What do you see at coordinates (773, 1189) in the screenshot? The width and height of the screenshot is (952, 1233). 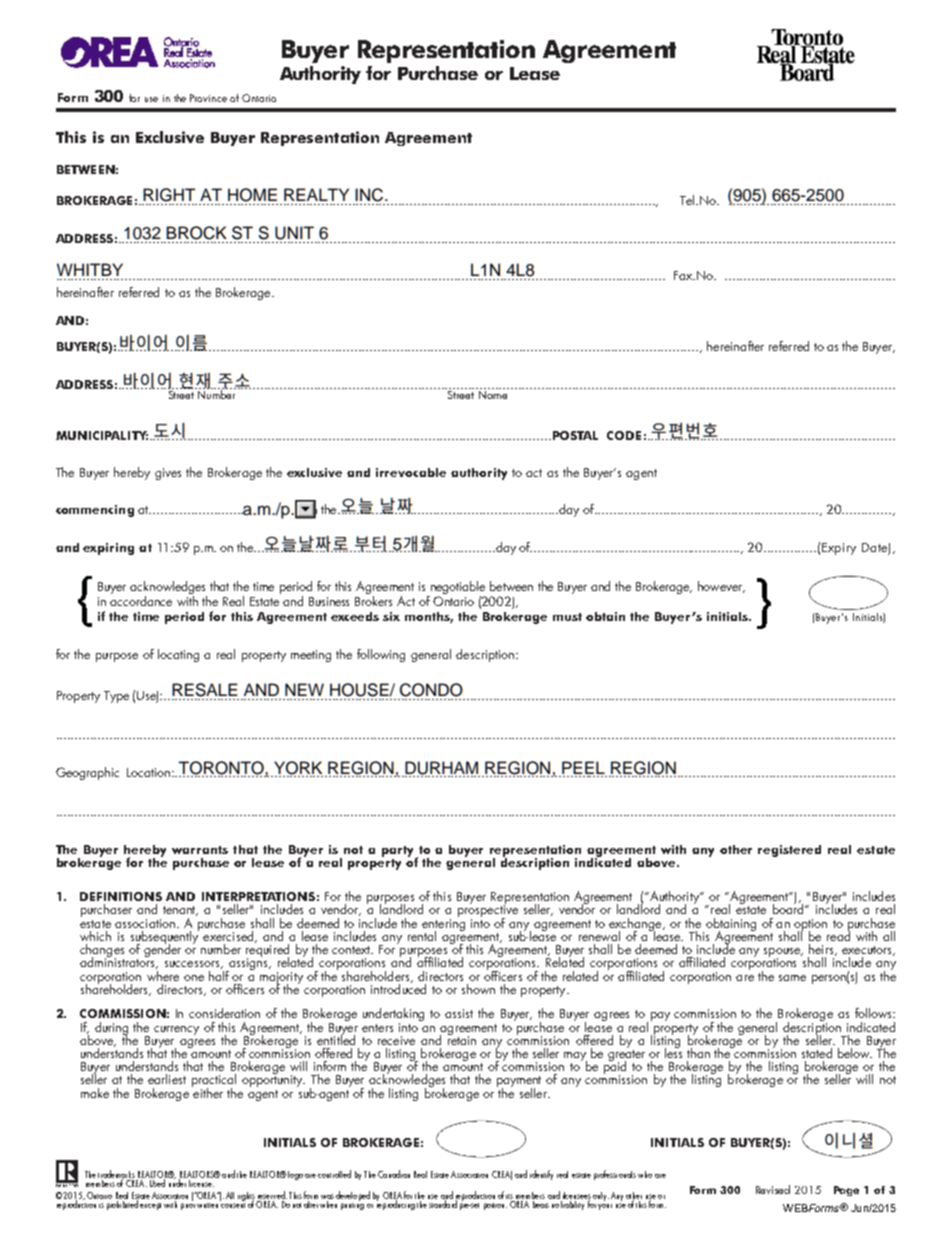 I see `Revised` at bounding box center [773, 1189].
